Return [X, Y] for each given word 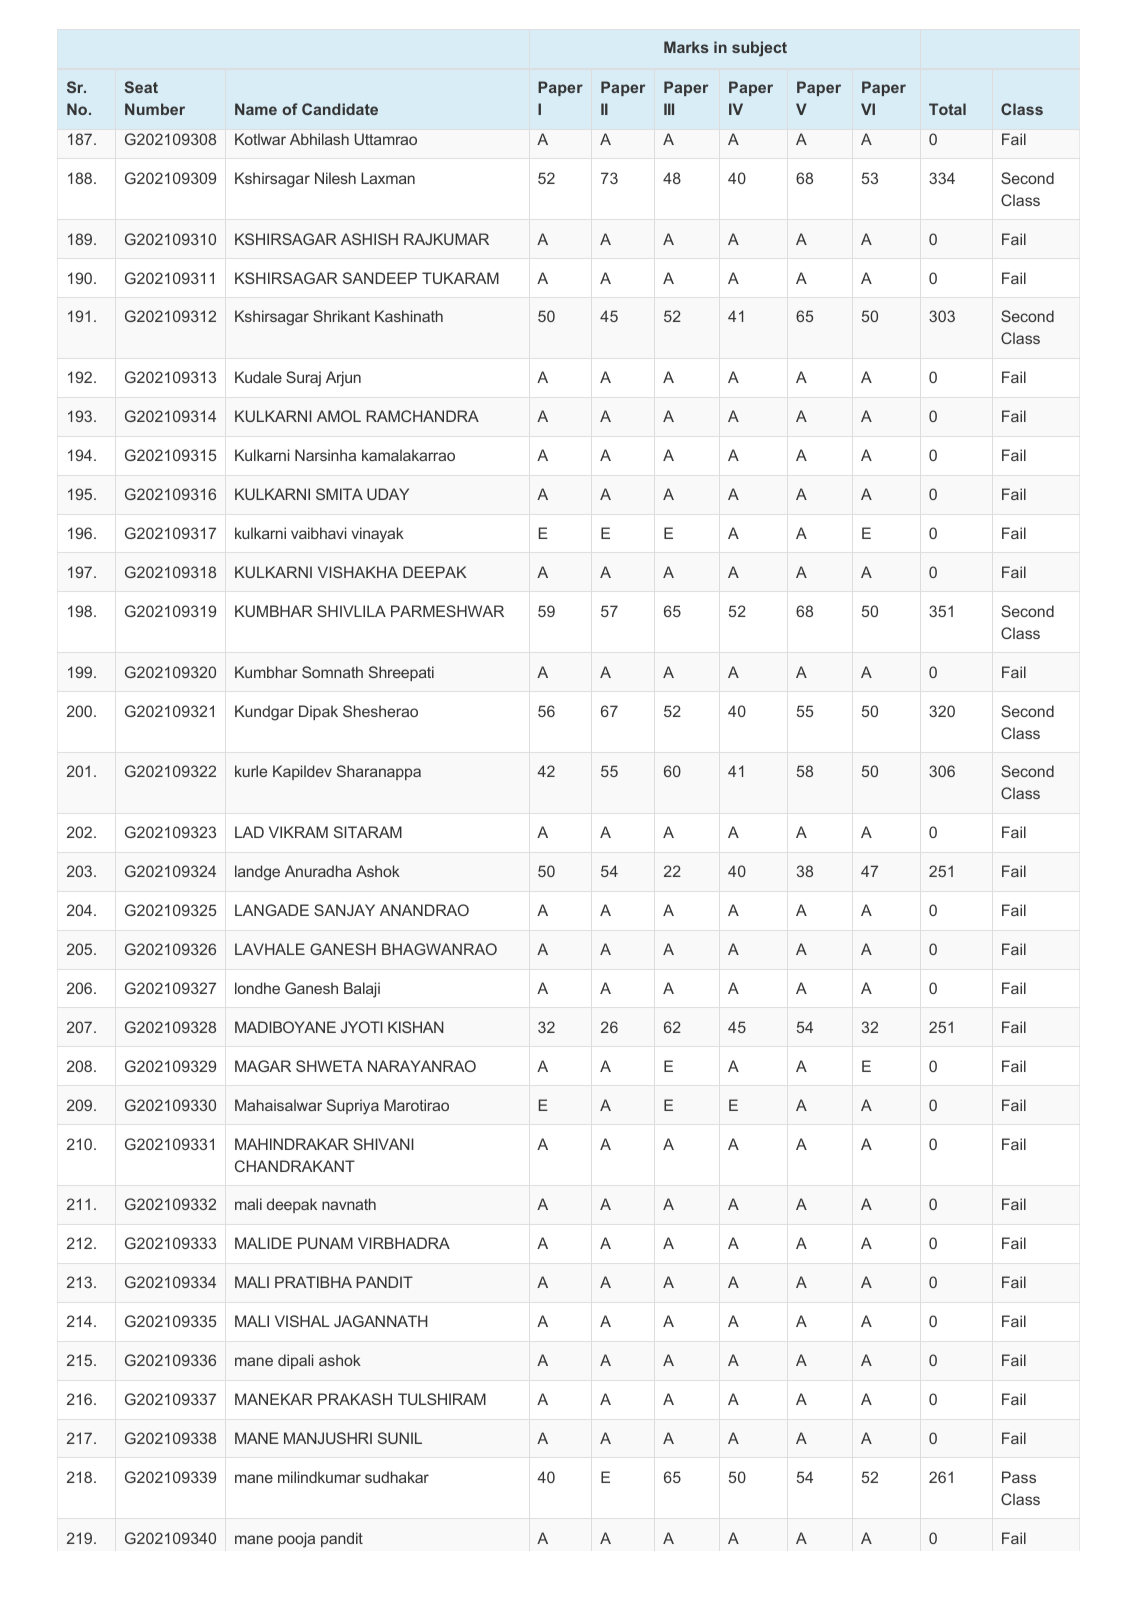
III [669, 109]
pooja [296, 1540]
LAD [249, 832]
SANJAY [344, 910]
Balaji [362, 990]
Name [256, 109]
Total [947, 109]
